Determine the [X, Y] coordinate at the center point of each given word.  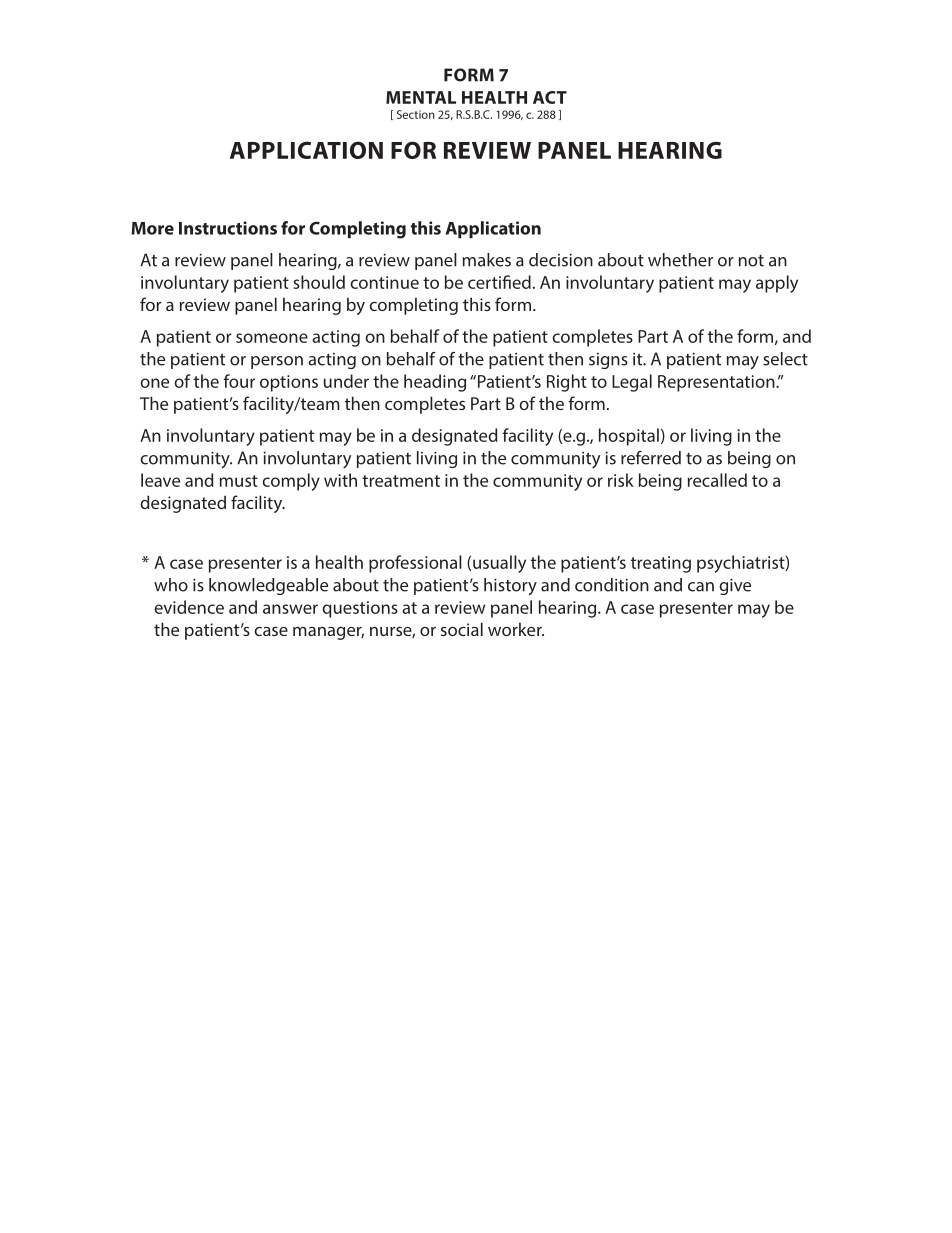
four [239, 381]
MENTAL [421, 97]
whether [680, 260]
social [462, 629]
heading [435, 383]
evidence [189, 607]
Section [416, 114]
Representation [717, 383]
